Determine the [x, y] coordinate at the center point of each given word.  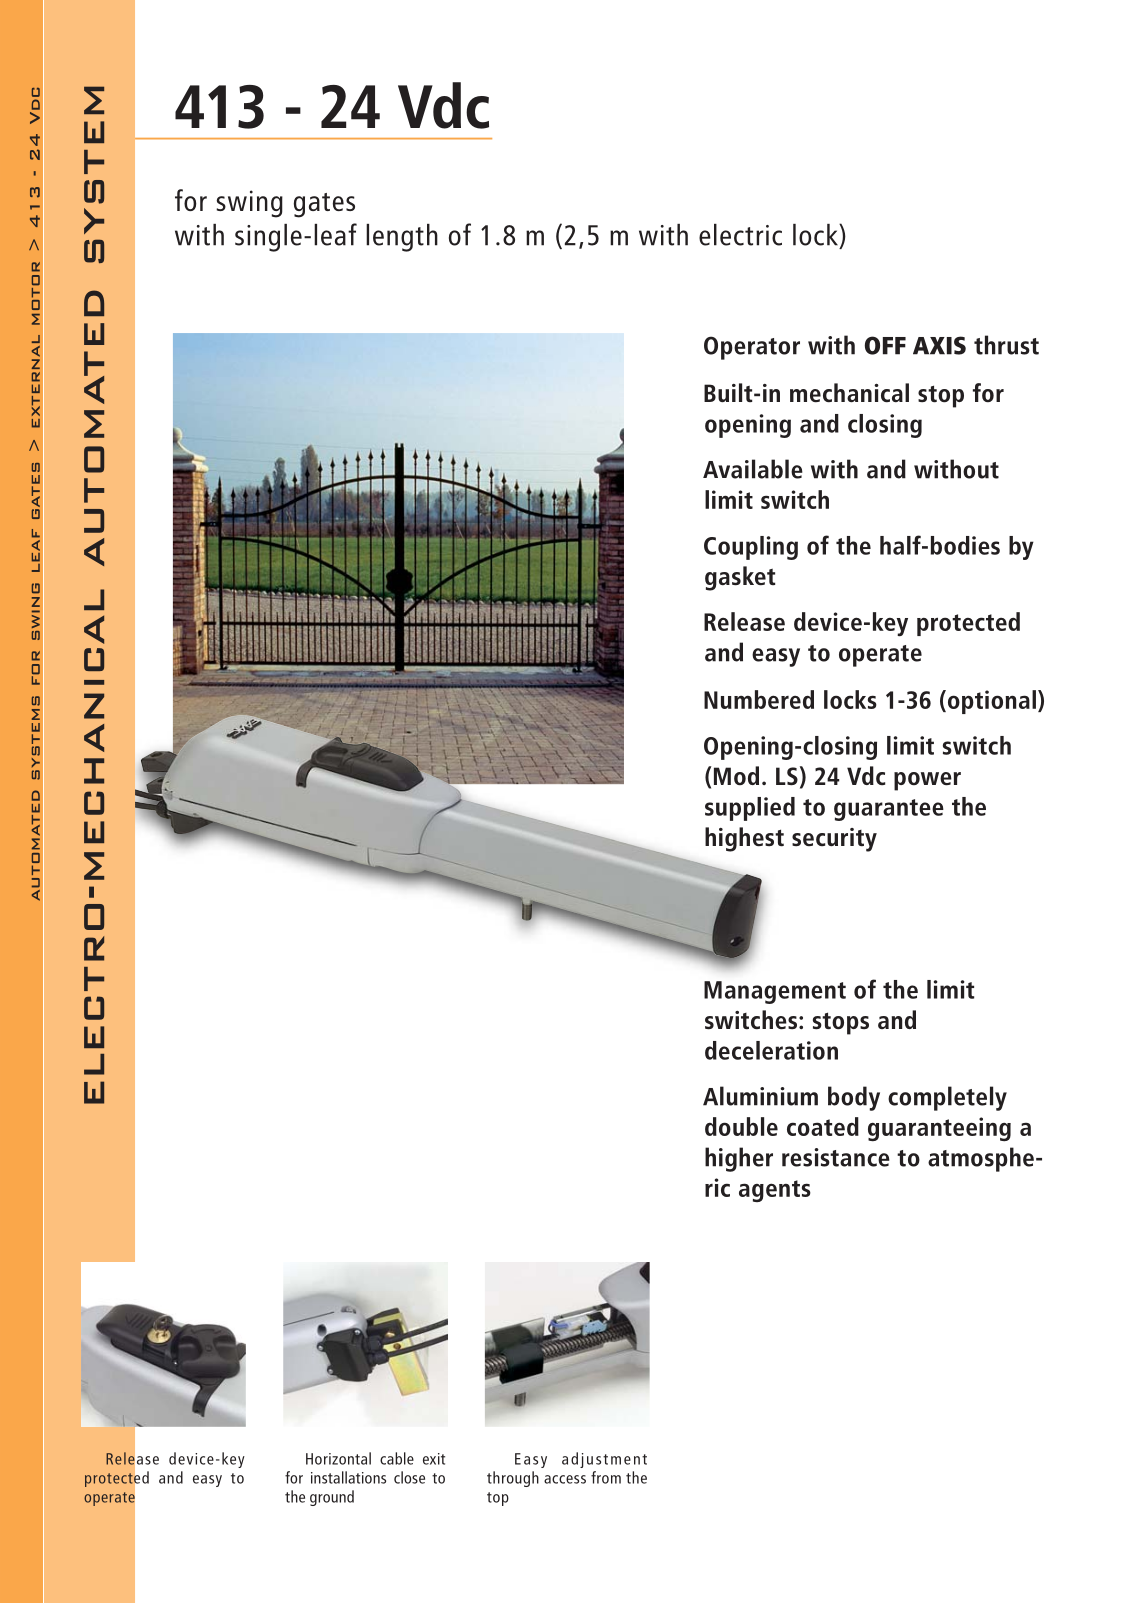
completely [947, 1098]
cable [397, 1458]
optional [990, 702]
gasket [740, 578]
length [402, 238]
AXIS [939, 345]
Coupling [751, 548]
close [409, 1477]
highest [744, 839]
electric [740, 235]
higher [739, 1159]
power [927, 781]
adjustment [604, 1460]
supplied [750, 809]
